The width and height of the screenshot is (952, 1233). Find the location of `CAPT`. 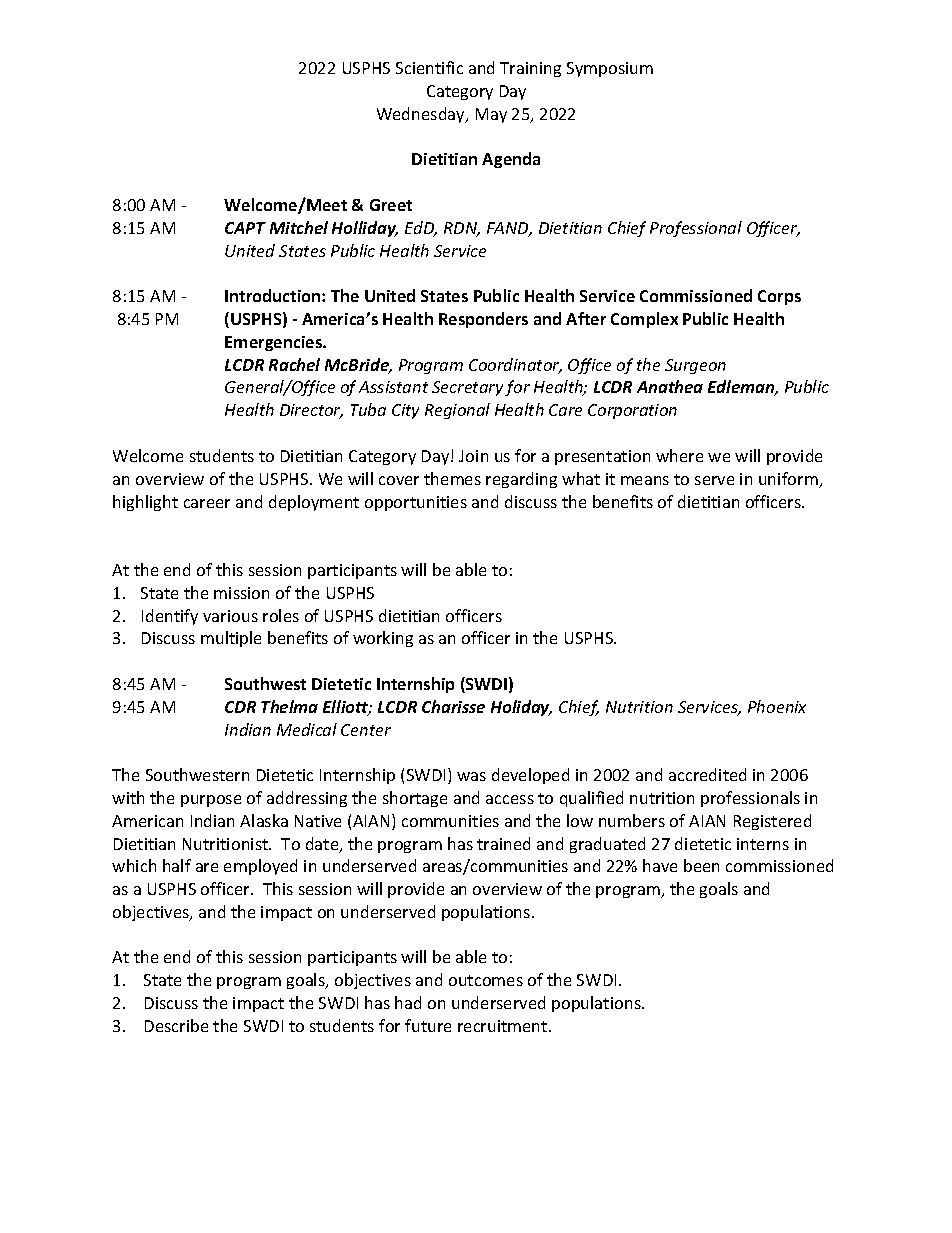

CAPT is located at coordinates (245, 228).
